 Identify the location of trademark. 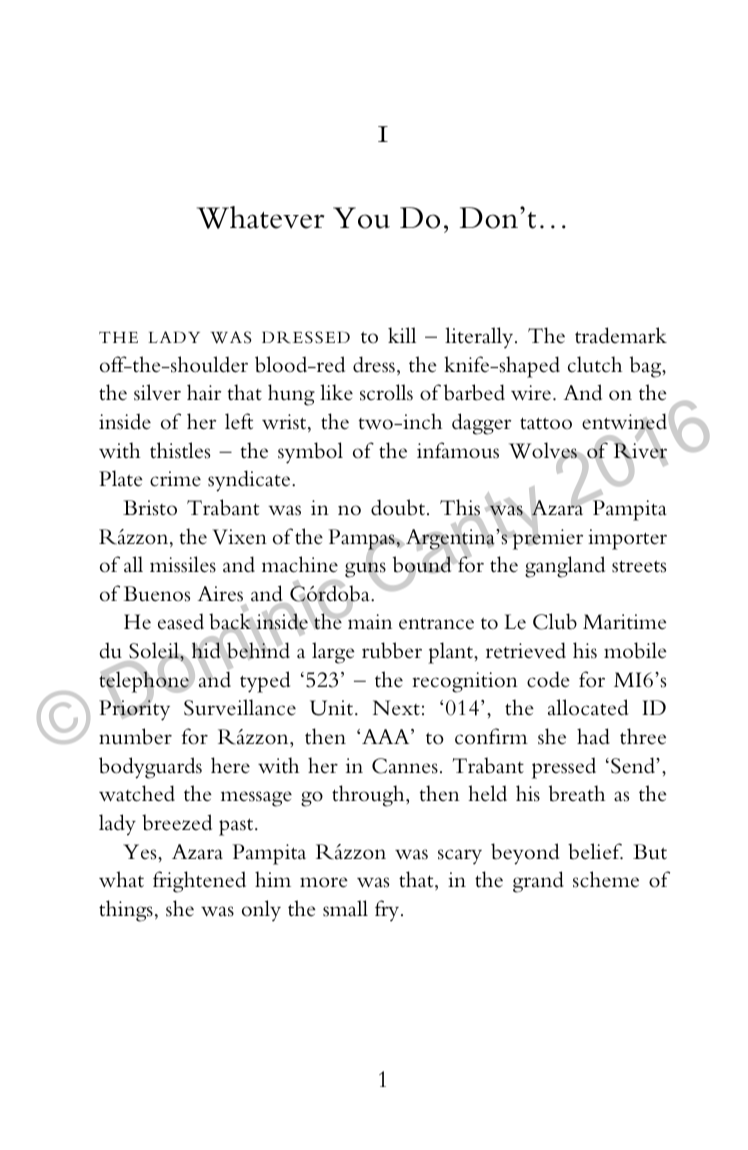
(621, 335).
